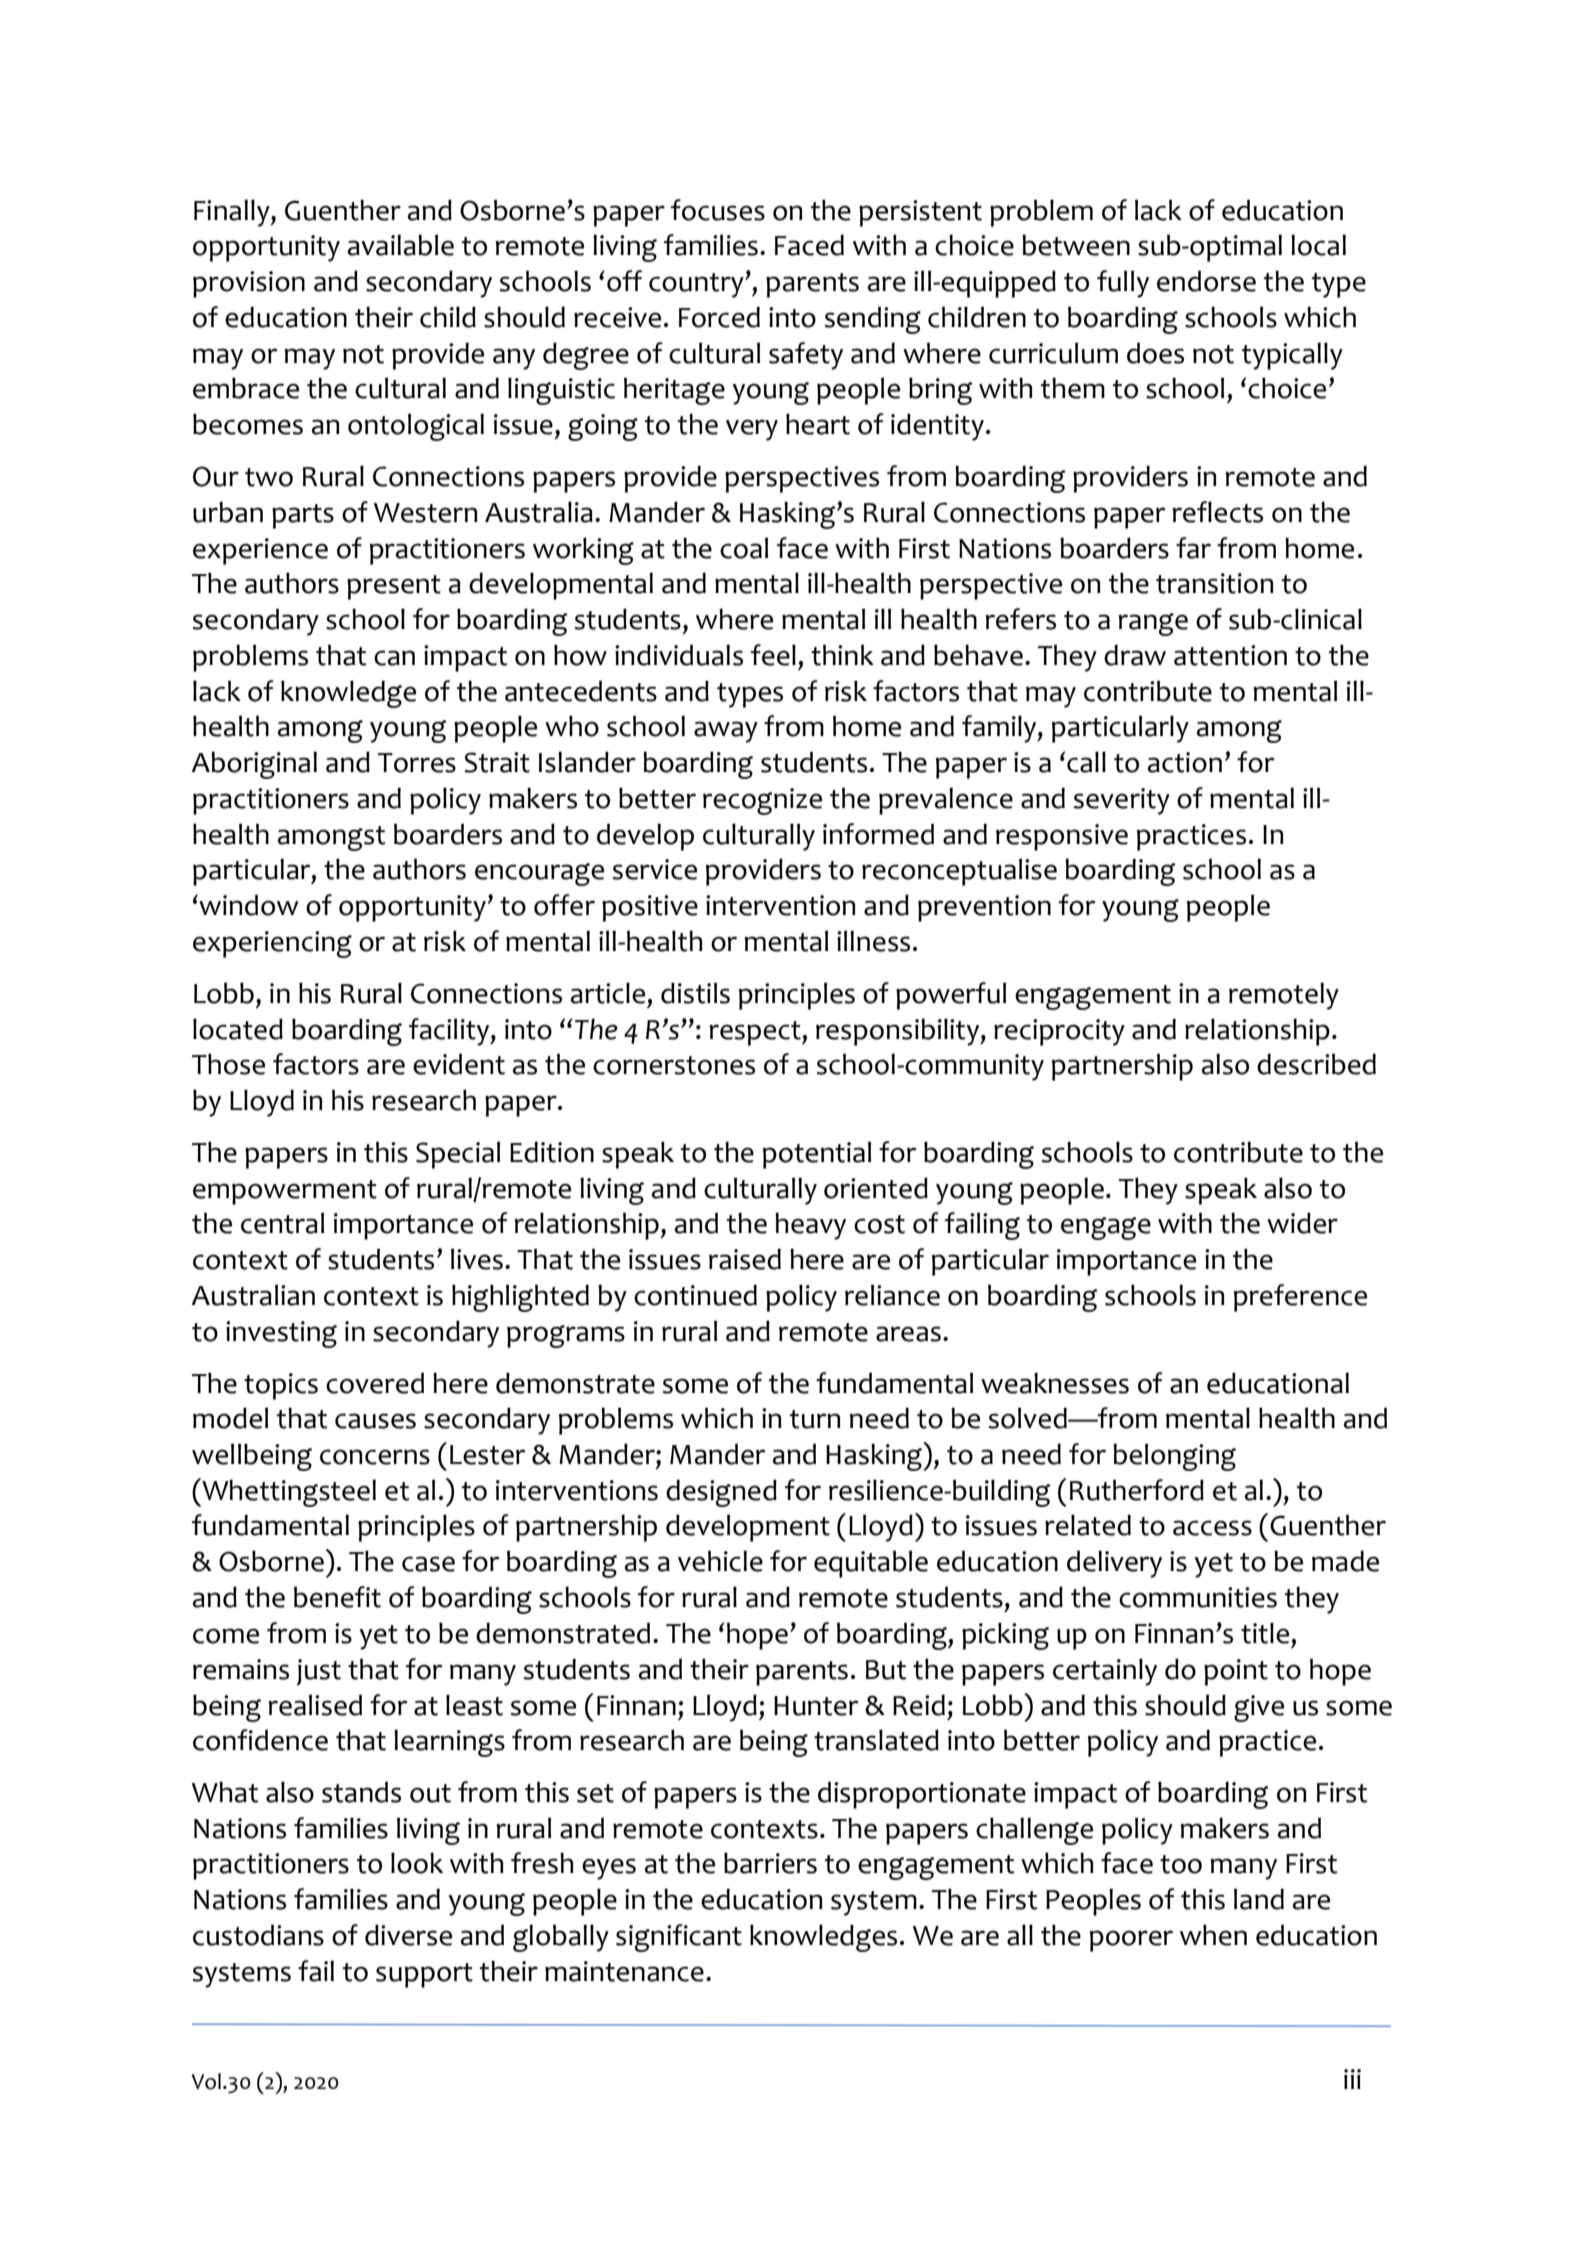 Image resolution: width=1585 pixels, height=2243 pixels. What do you see at coordinates (773, 655) in the image?
I see `feel` at bounding box center [773, 655].
